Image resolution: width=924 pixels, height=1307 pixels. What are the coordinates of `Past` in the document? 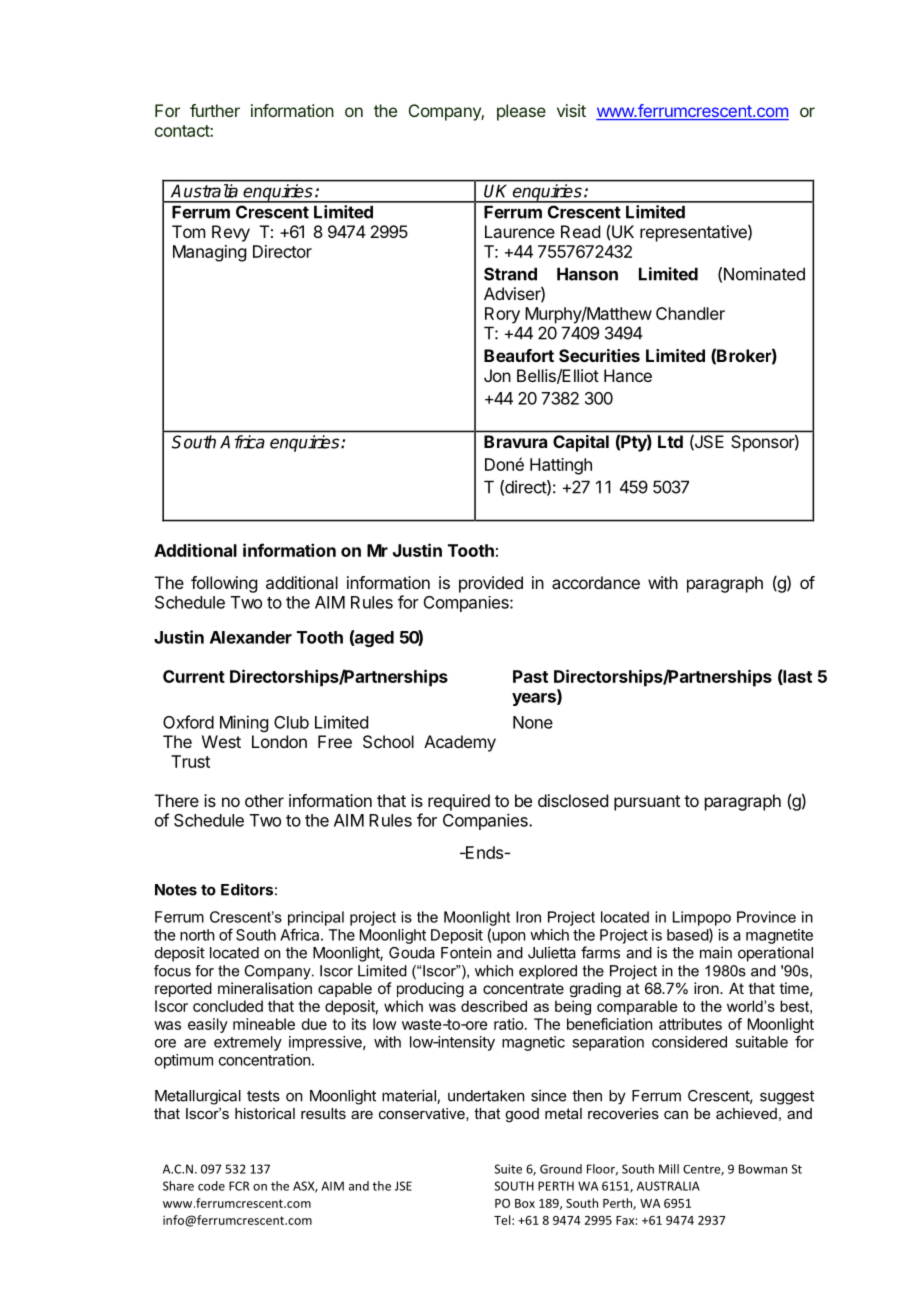 It's located at (530, 676).
